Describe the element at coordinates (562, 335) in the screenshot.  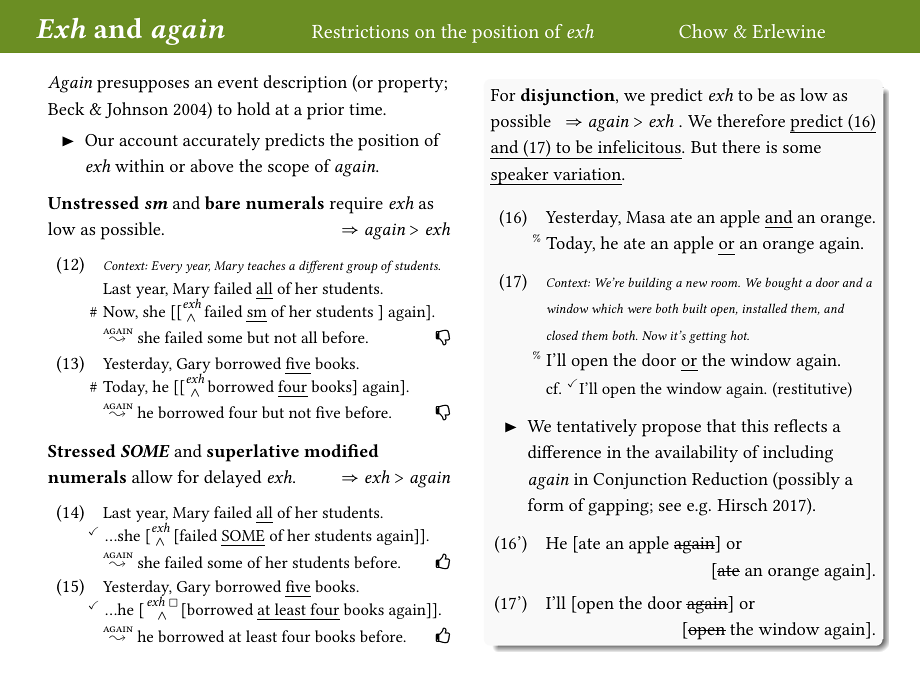
I see `closed` at that location.
